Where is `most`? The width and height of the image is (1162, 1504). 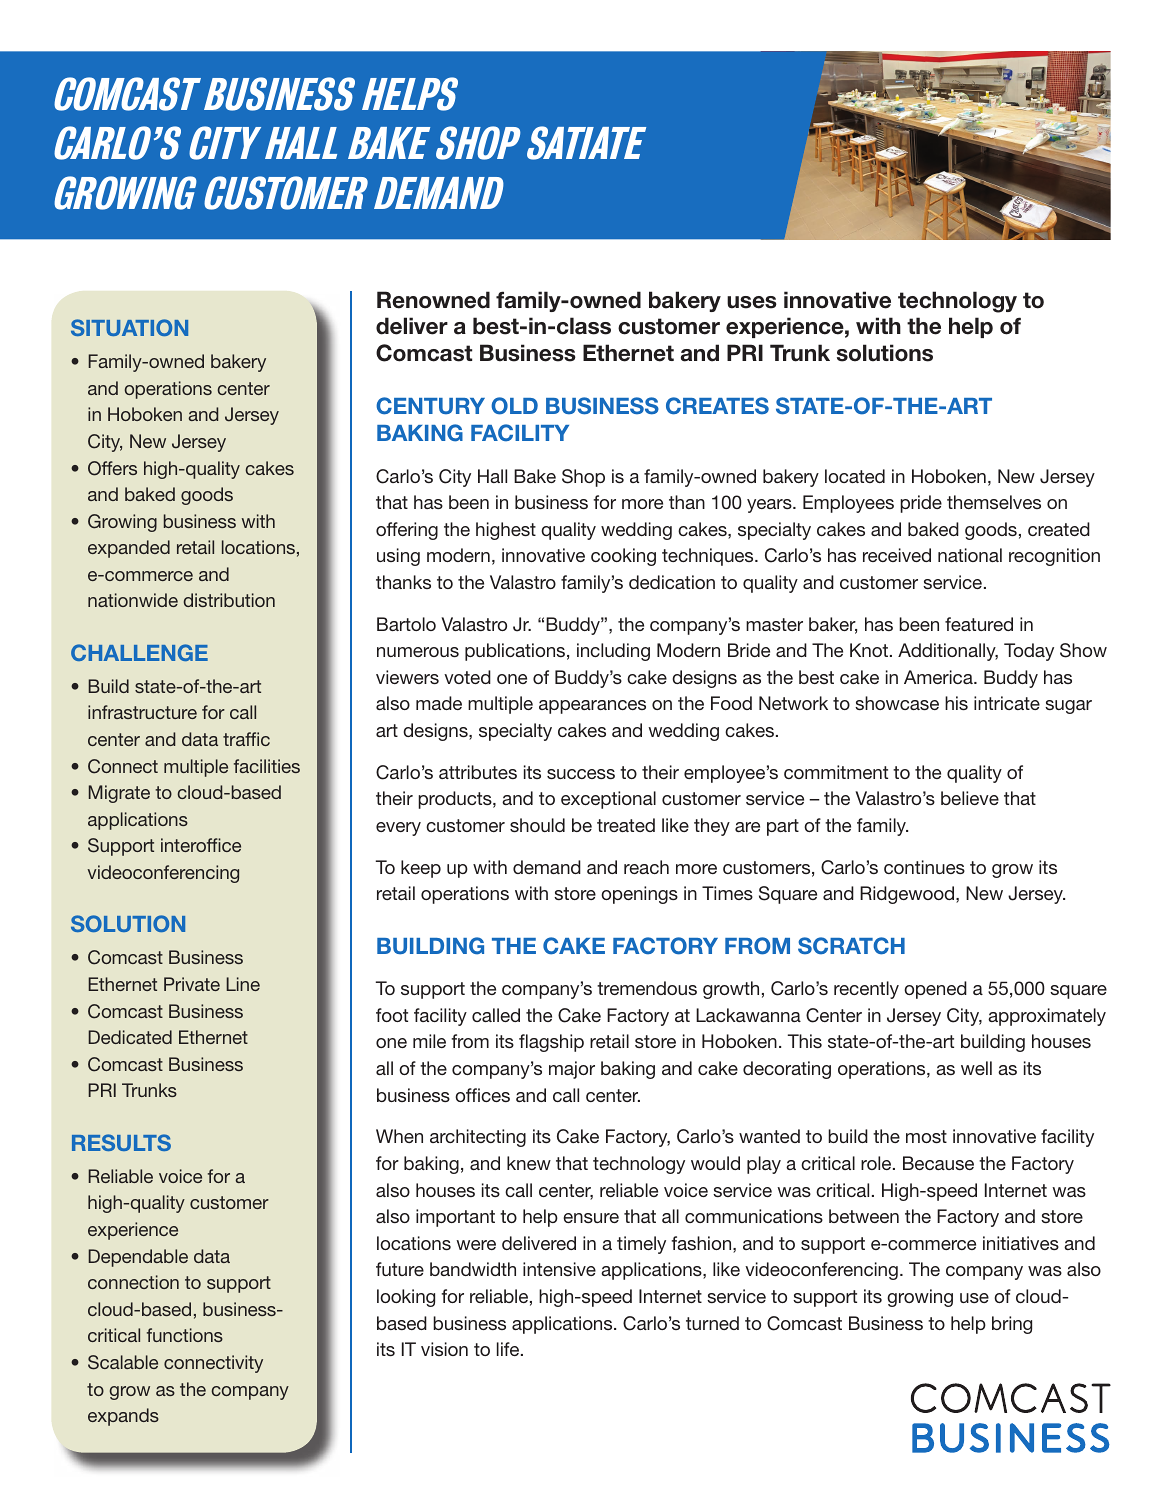
most is located at coordinates (926, 1136).
